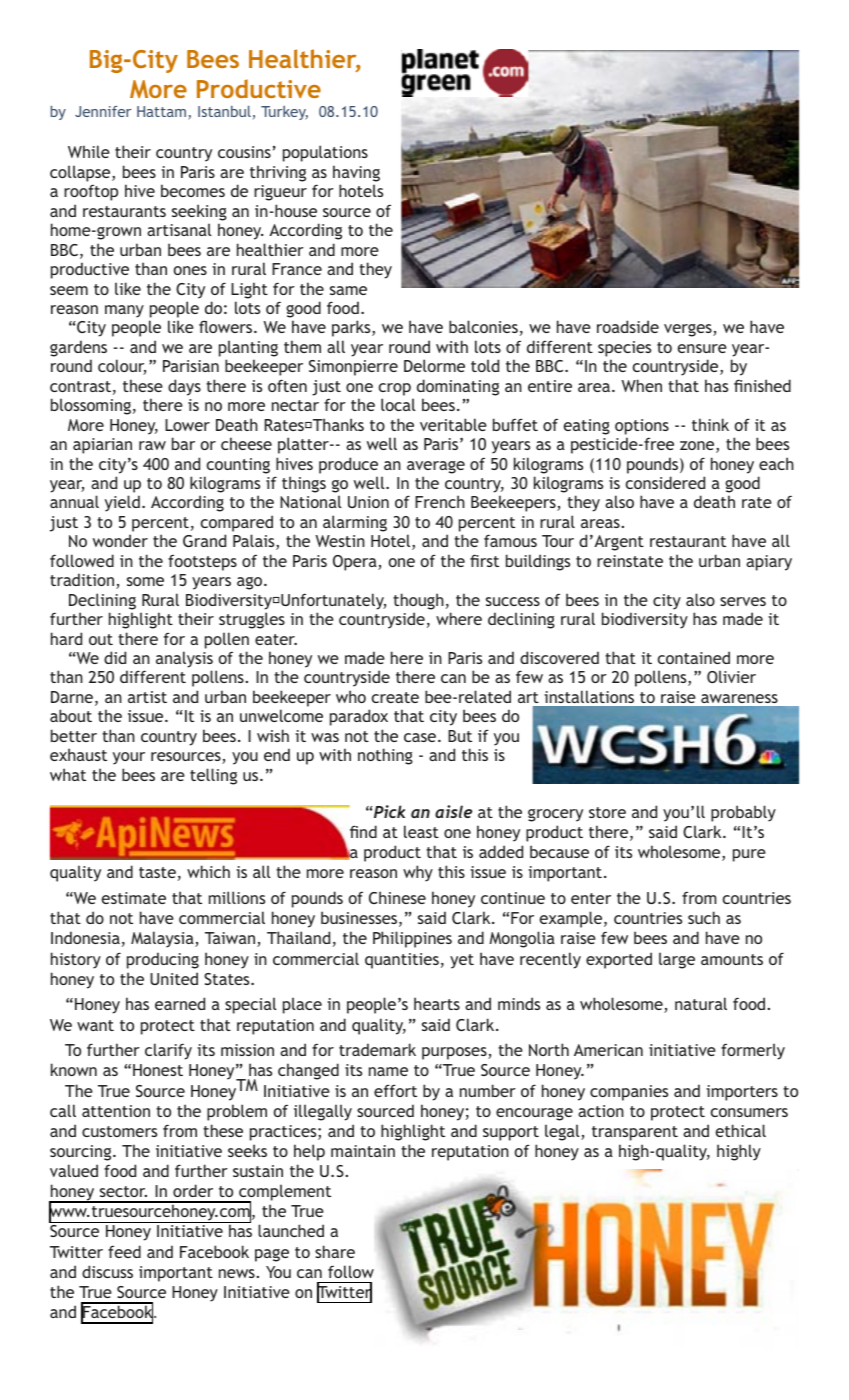 The image size is (849, 1400). What do you see at coordinates (89, 151) in the document?
I see `While` at bounding box center [89, 151].
